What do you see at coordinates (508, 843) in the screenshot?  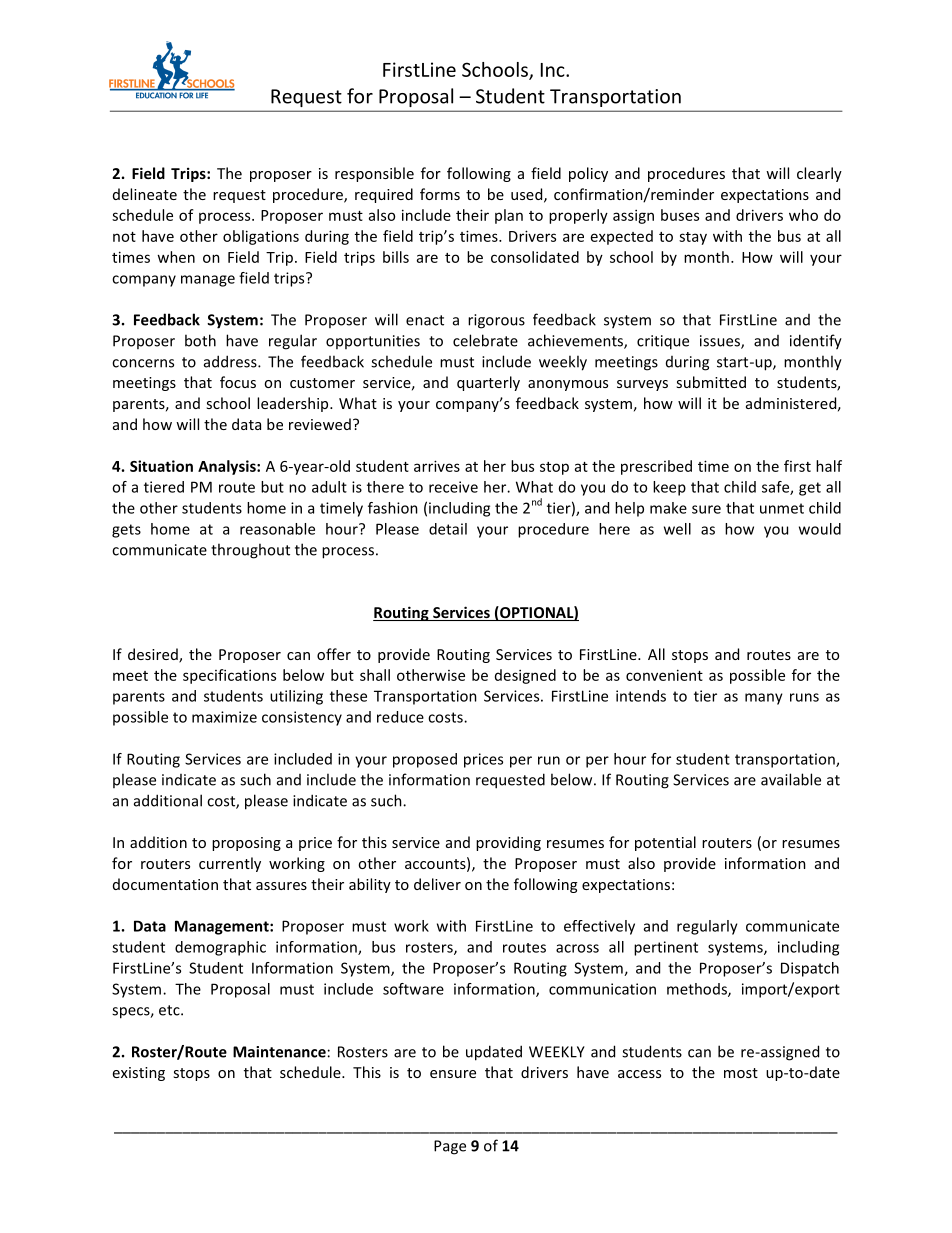 I see `providing` at bounding box center [508, 843].
